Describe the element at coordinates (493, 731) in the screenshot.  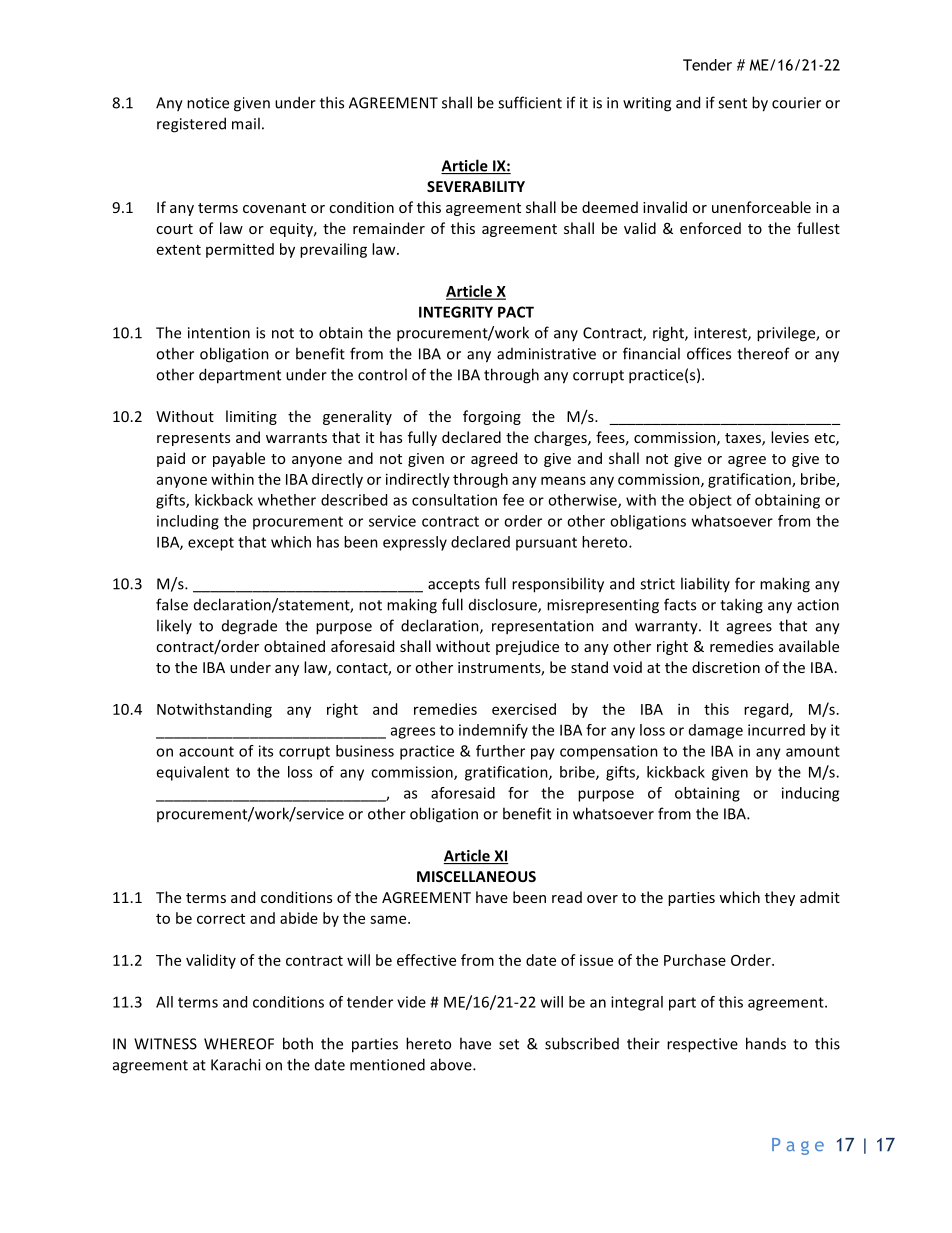
I see `indemnify` at that location.
